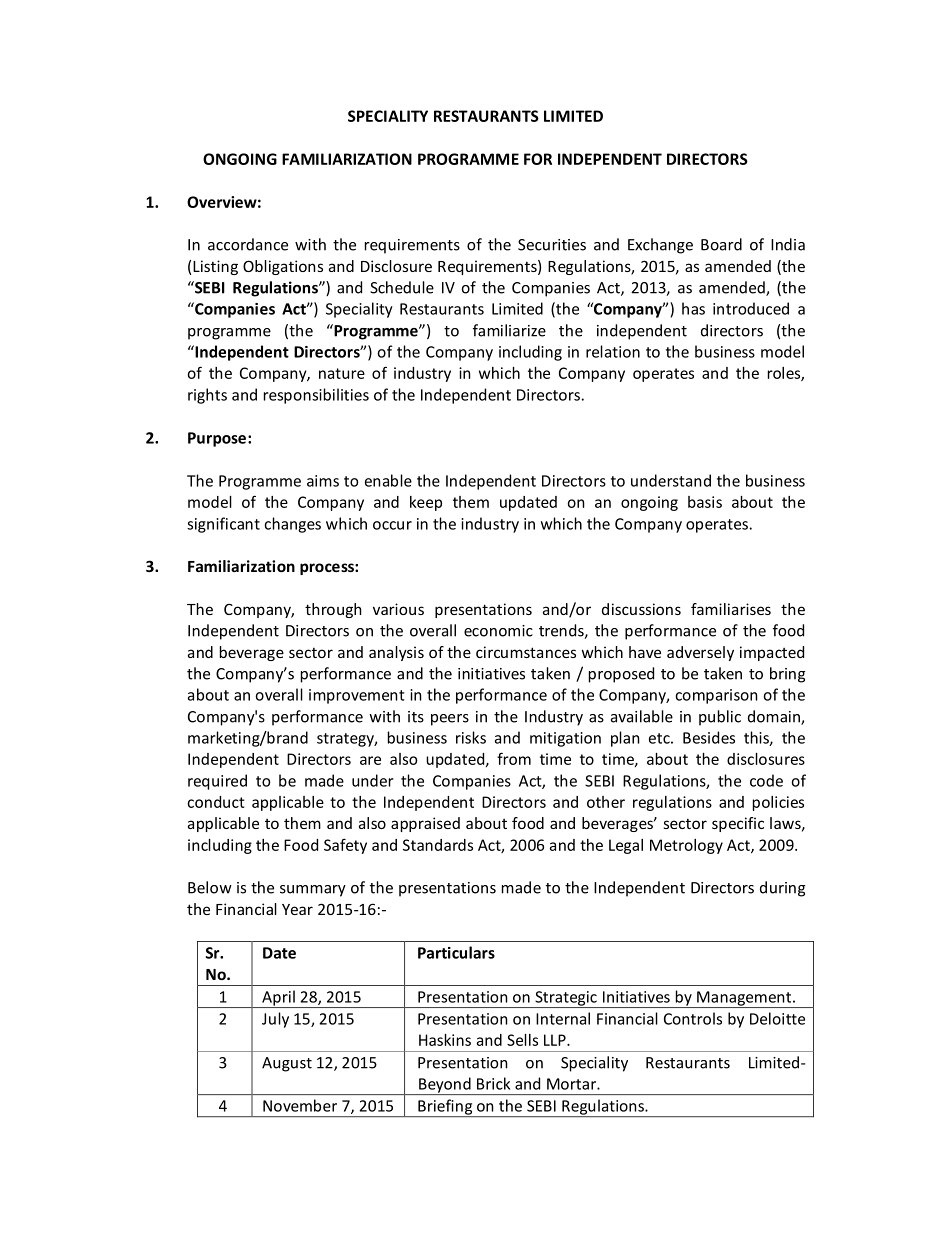  Describe the element at coordinates (426, 503) in the screenshot. I see `keep` at that location.
